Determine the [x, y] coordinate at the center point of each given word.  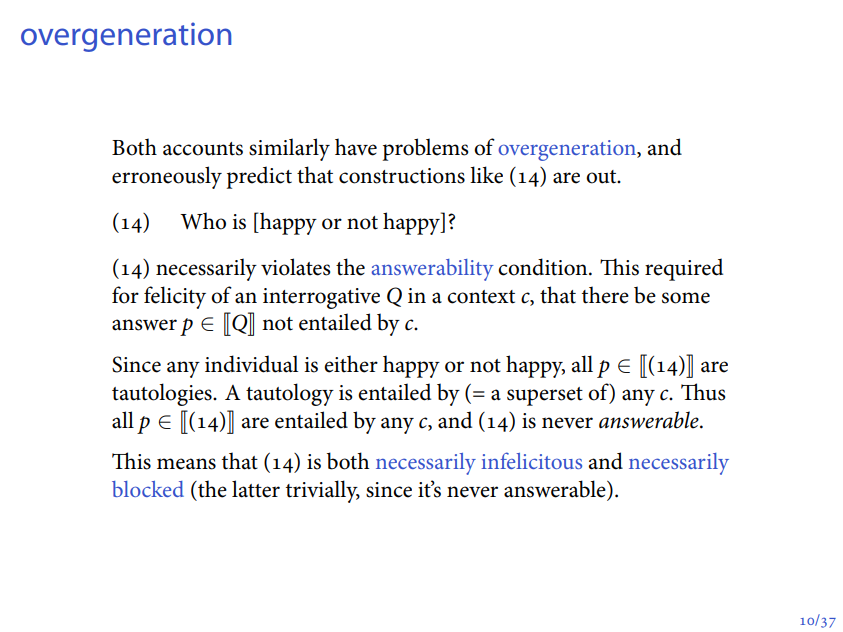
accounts [203, 149]
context [481, 297]
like [486, 175]
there [605, 295]
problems [426, 149]
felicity [175, 297]
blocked [148, 489]
